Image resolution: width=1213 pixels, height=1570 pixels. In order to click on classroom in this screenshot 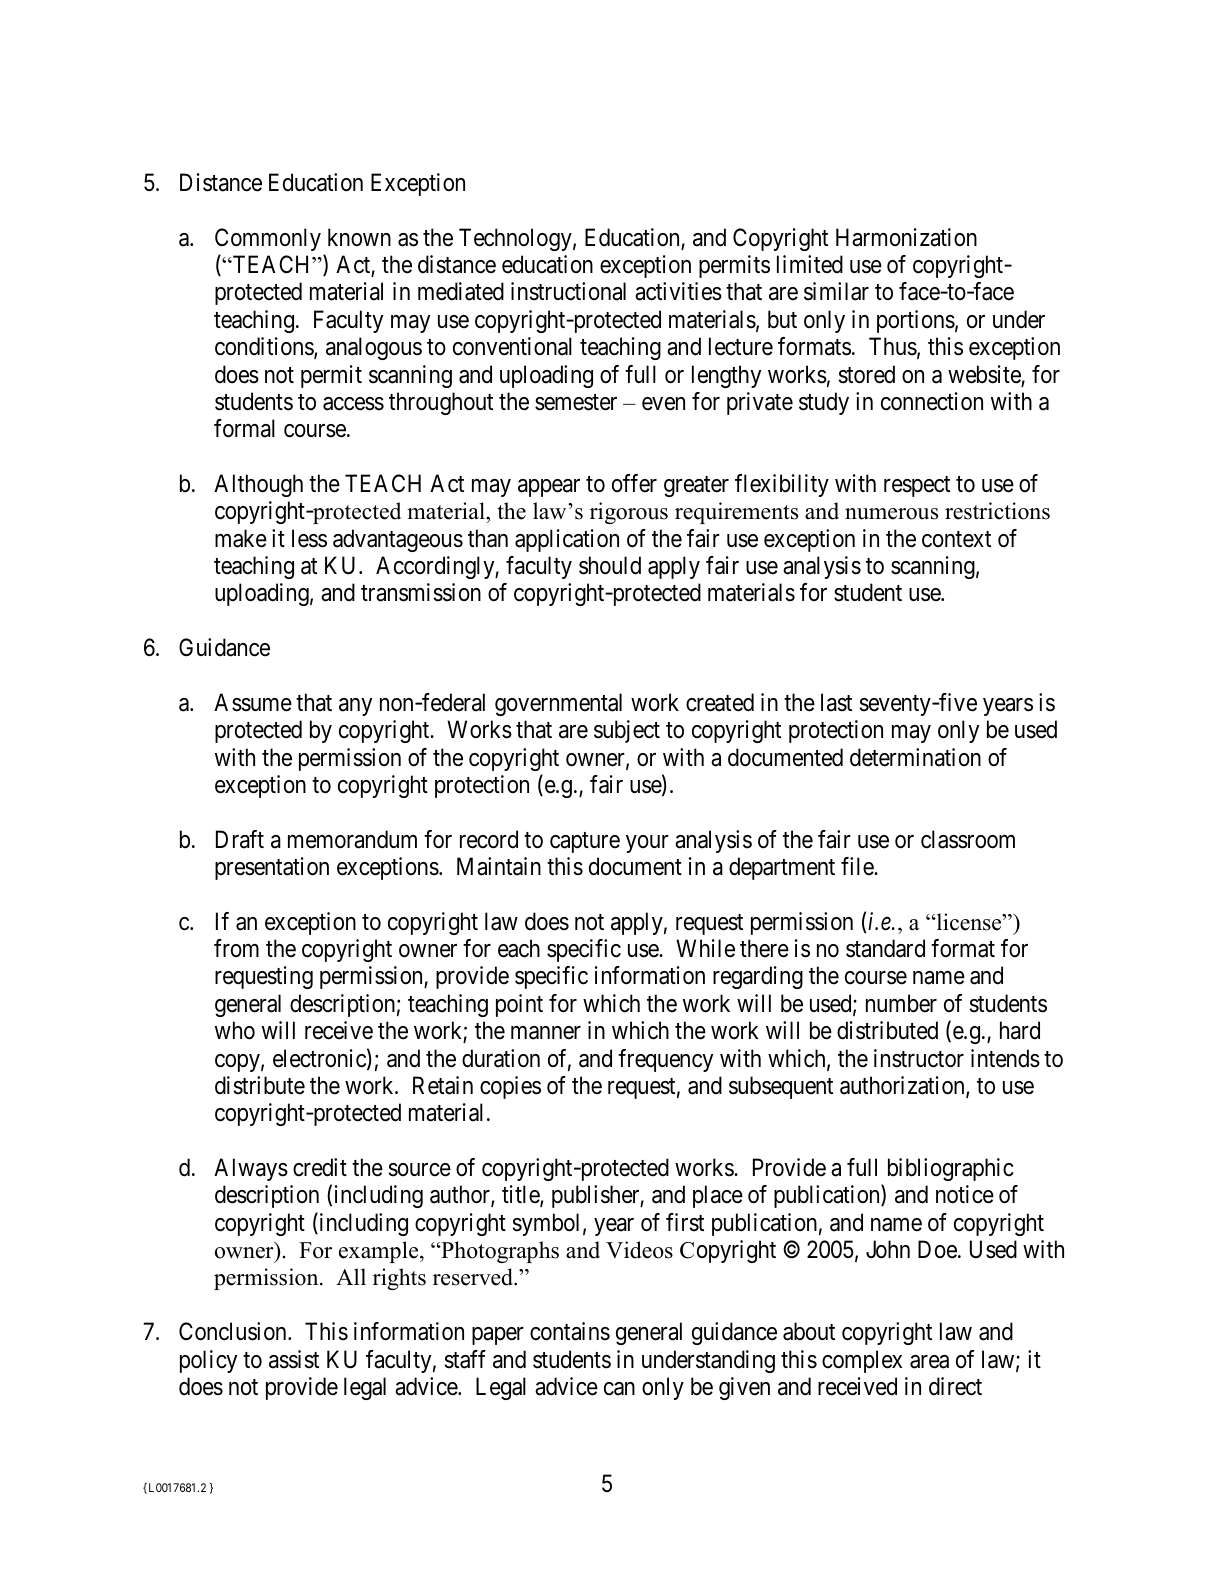, I will do `click(968, 839)`.
